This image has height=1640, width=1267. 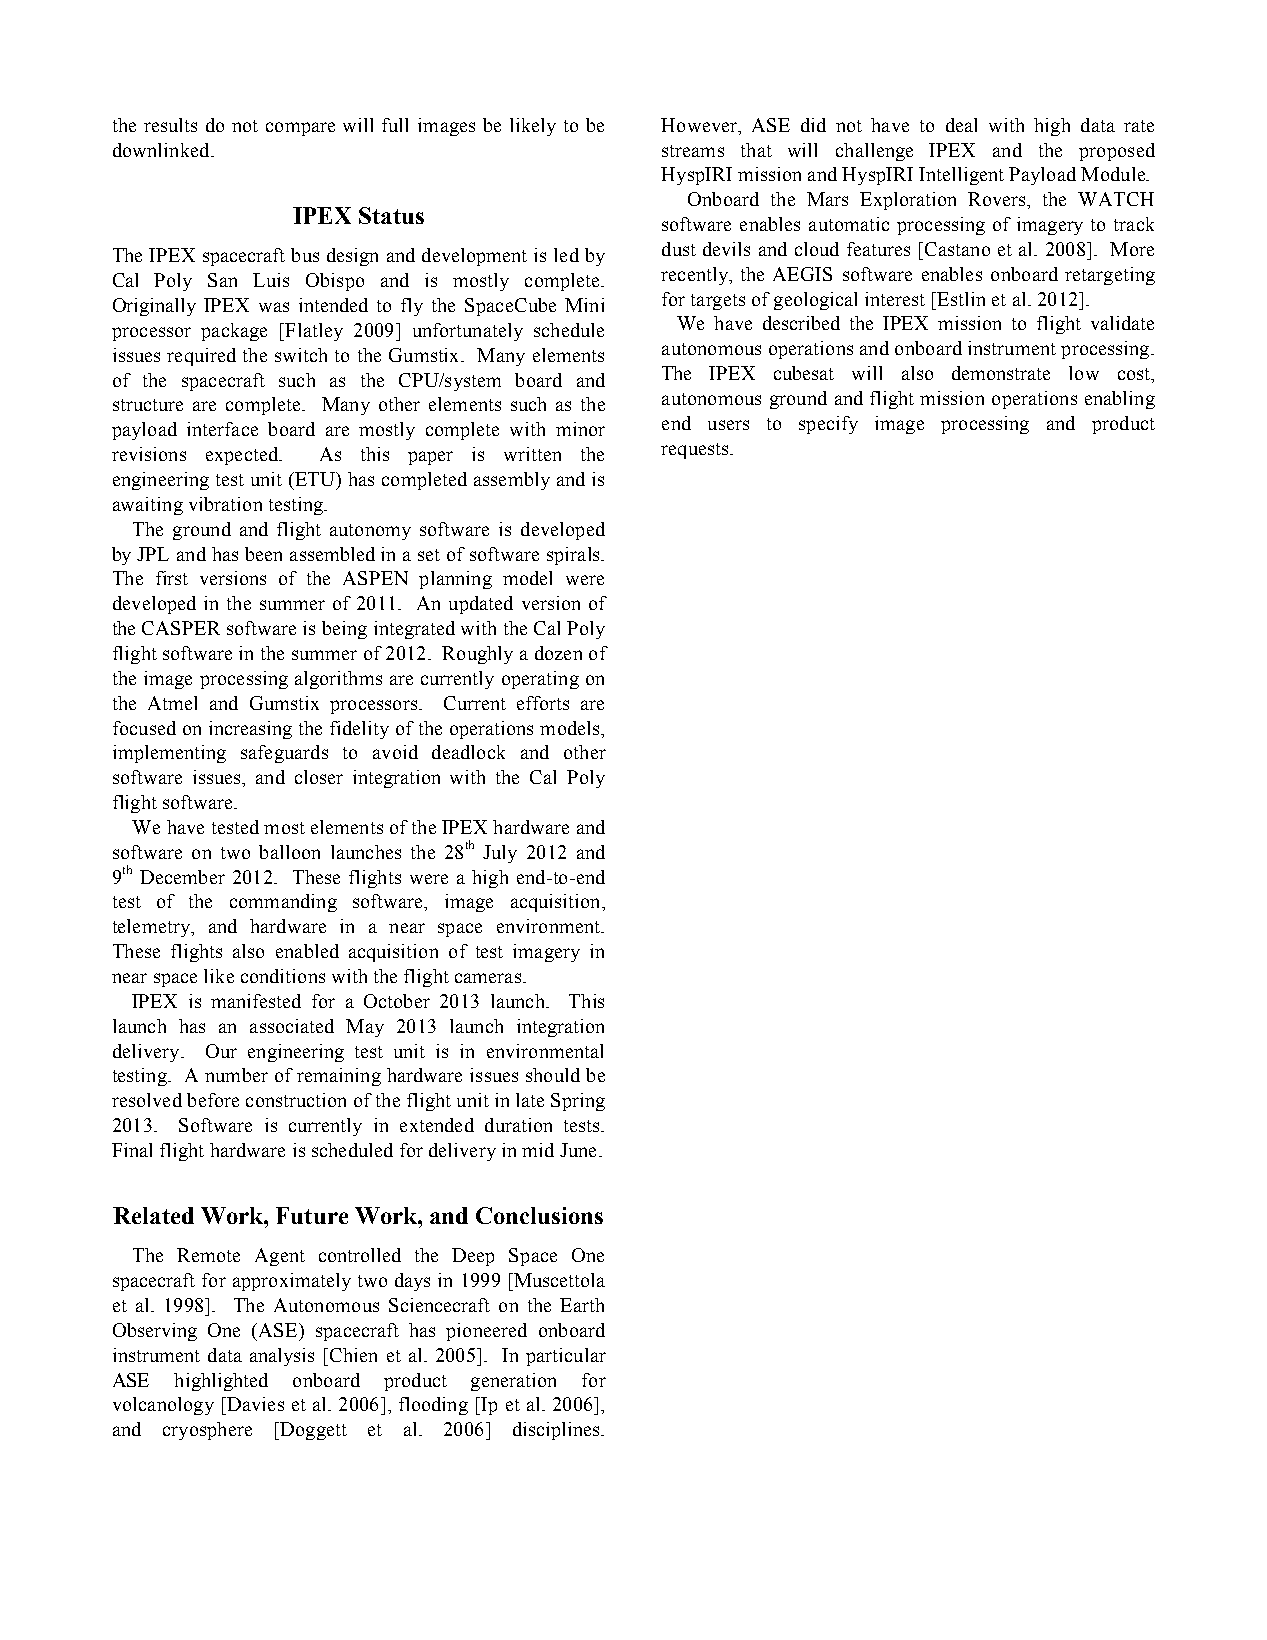 I want to click on dozen, so click(x=558, y=653).
